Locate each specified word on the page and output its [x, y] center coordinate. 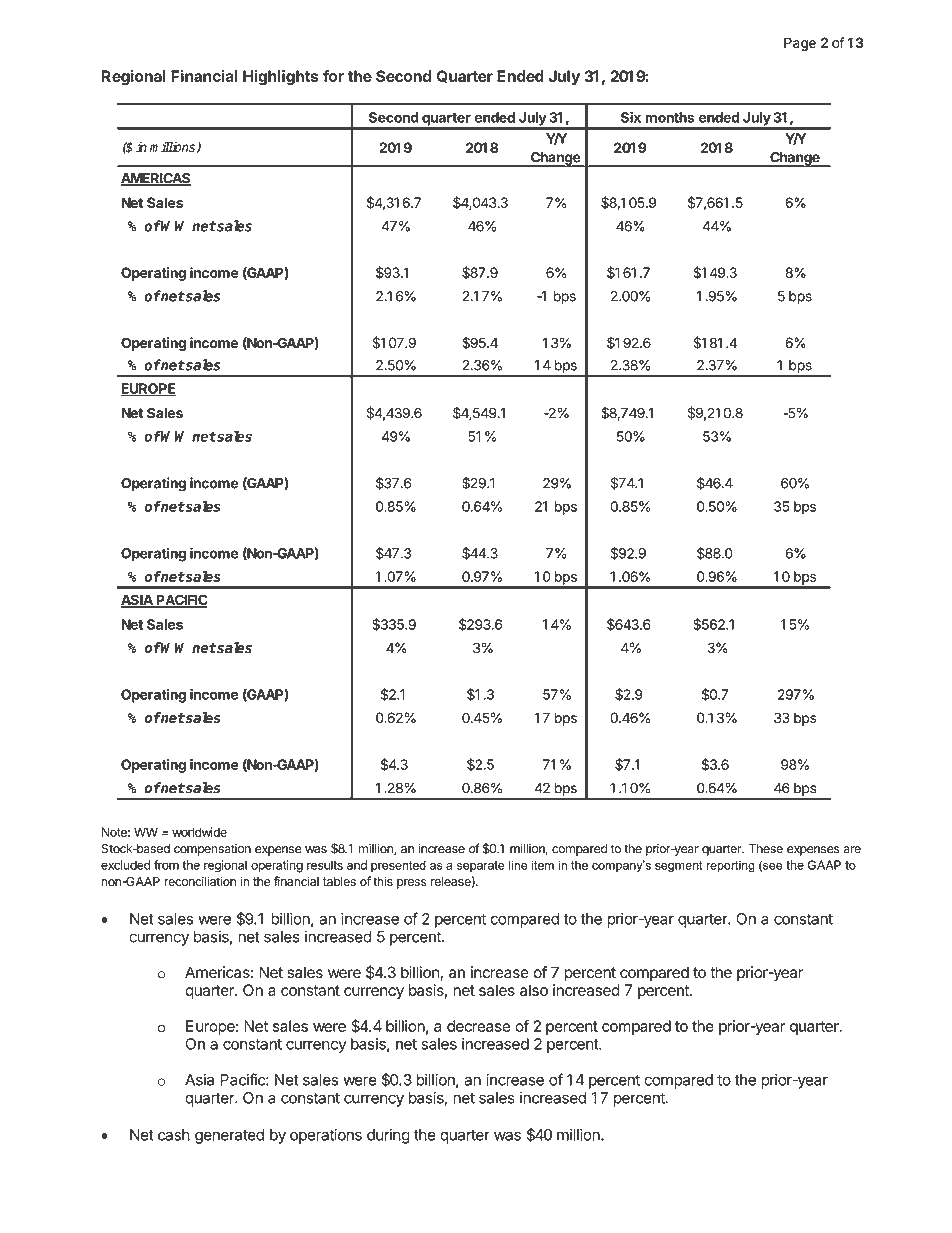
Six [631, 117]
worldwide [199, 832]
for [333, 76]
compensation [212, 850]
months [670, 117]
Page [800, 44]
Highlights [280, 78]
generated [229, 1136]
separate [481, 866]
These [766, 849]
